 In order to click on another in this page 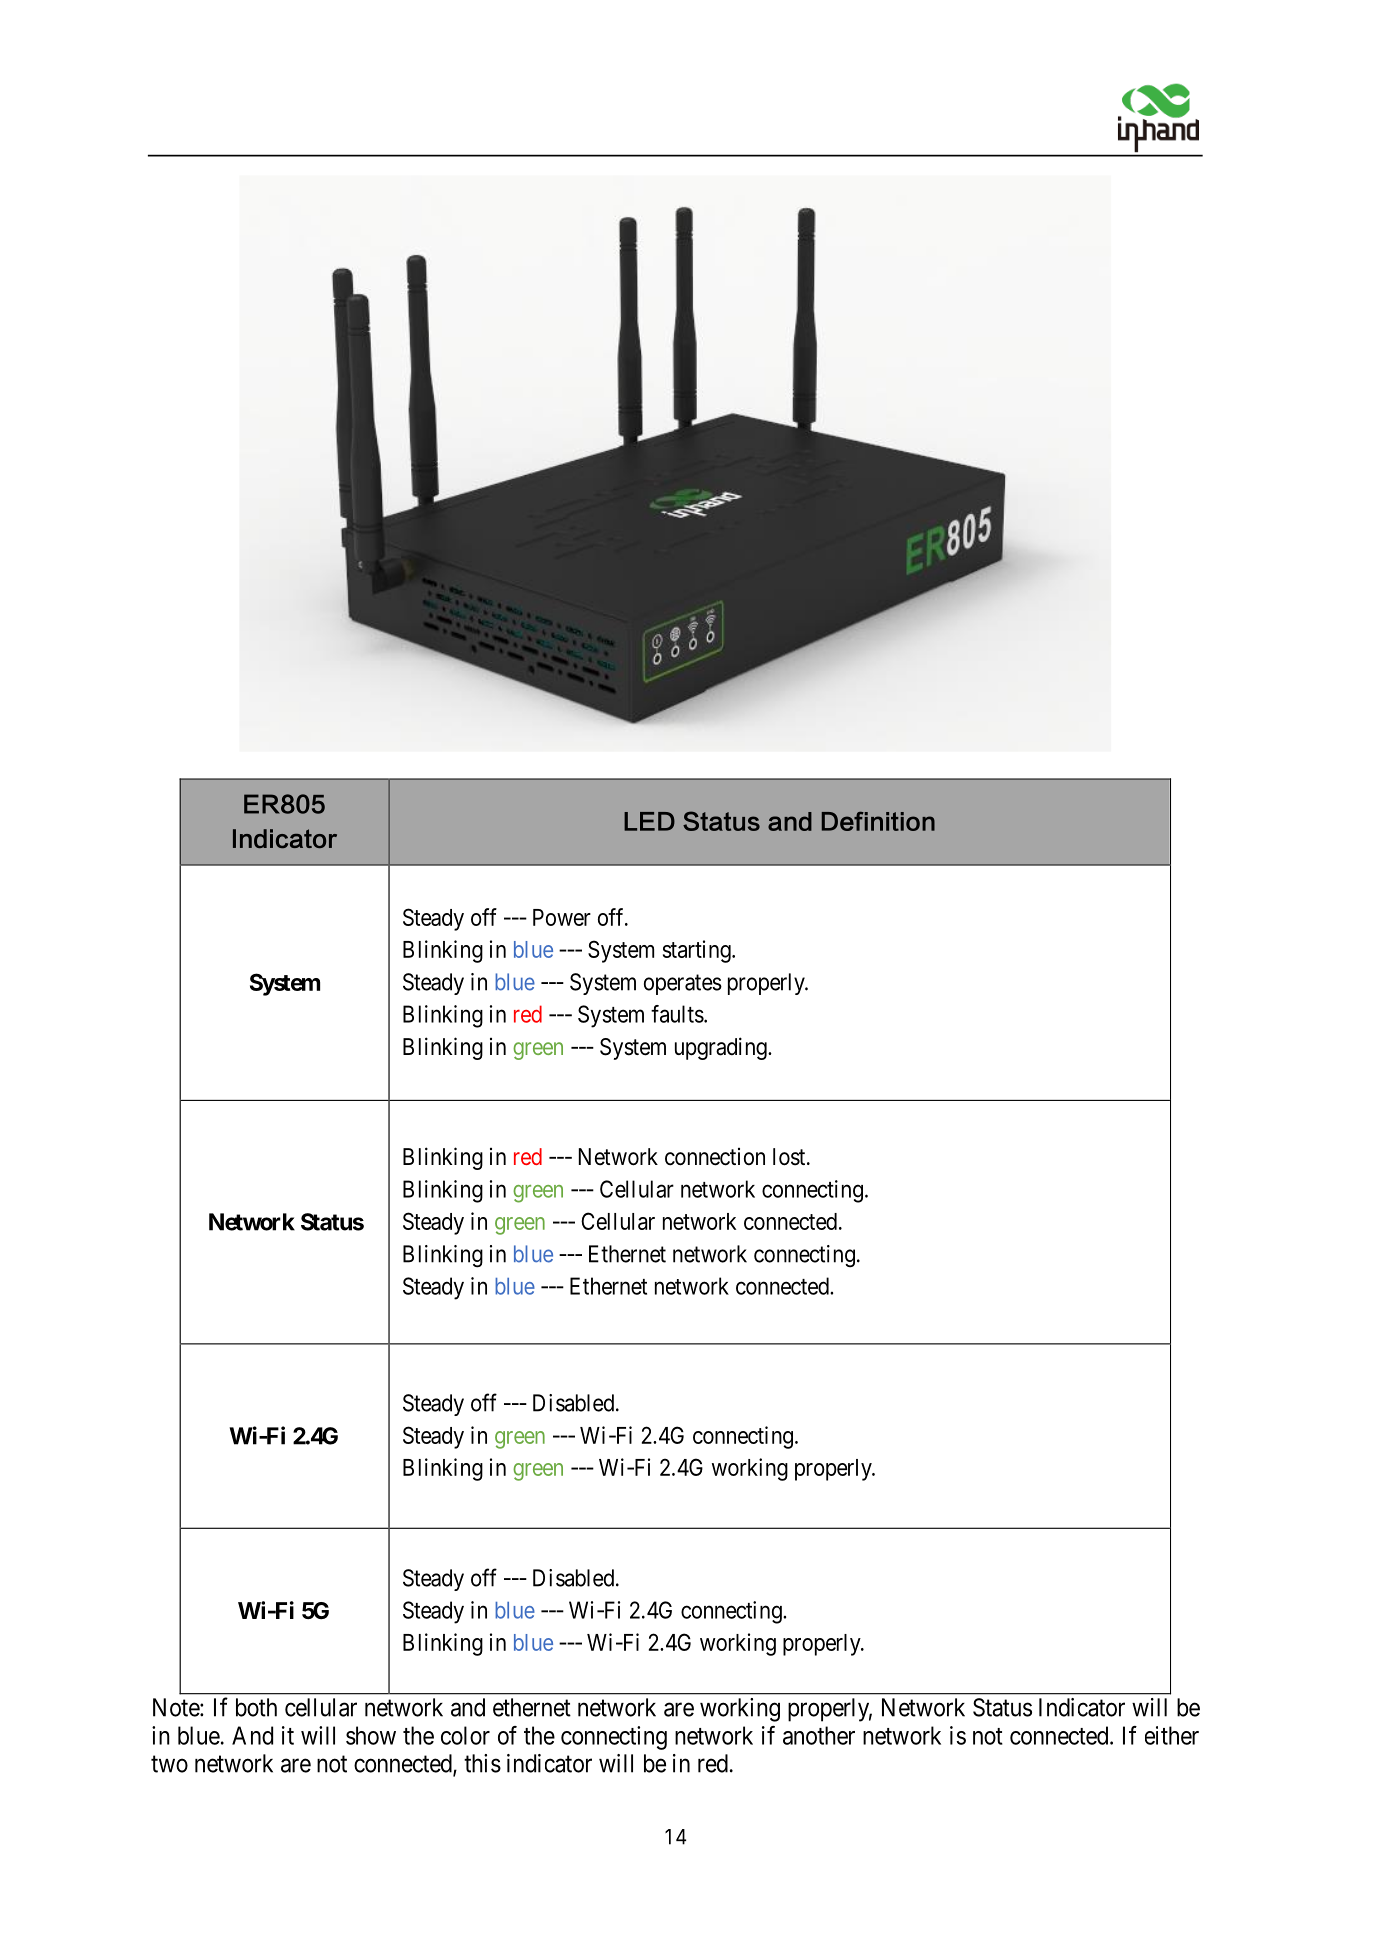, I will do `click(819, 1735)`.
